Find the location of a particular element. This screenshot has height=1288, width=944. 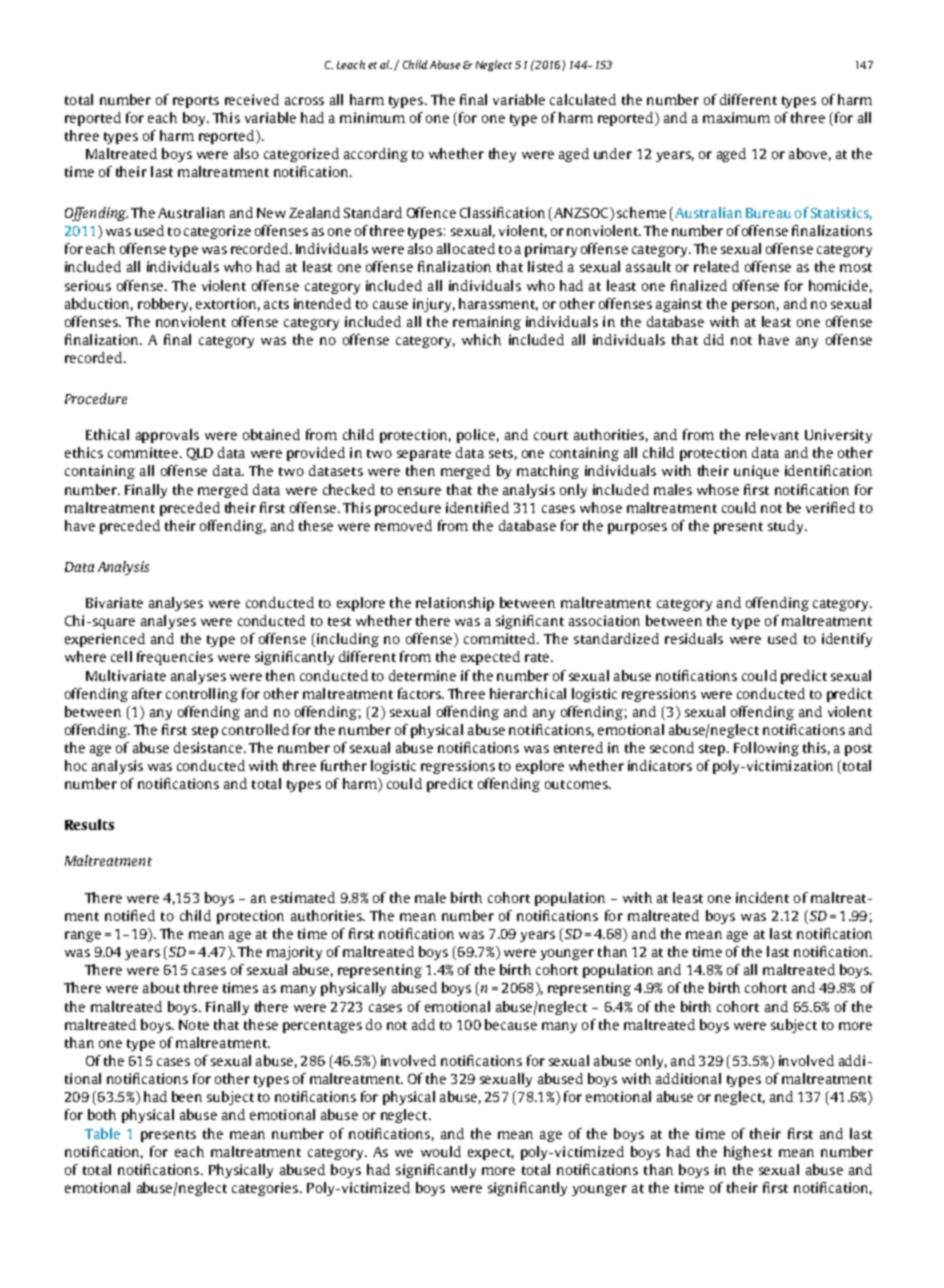

they is located at coordinates (502, 155).
